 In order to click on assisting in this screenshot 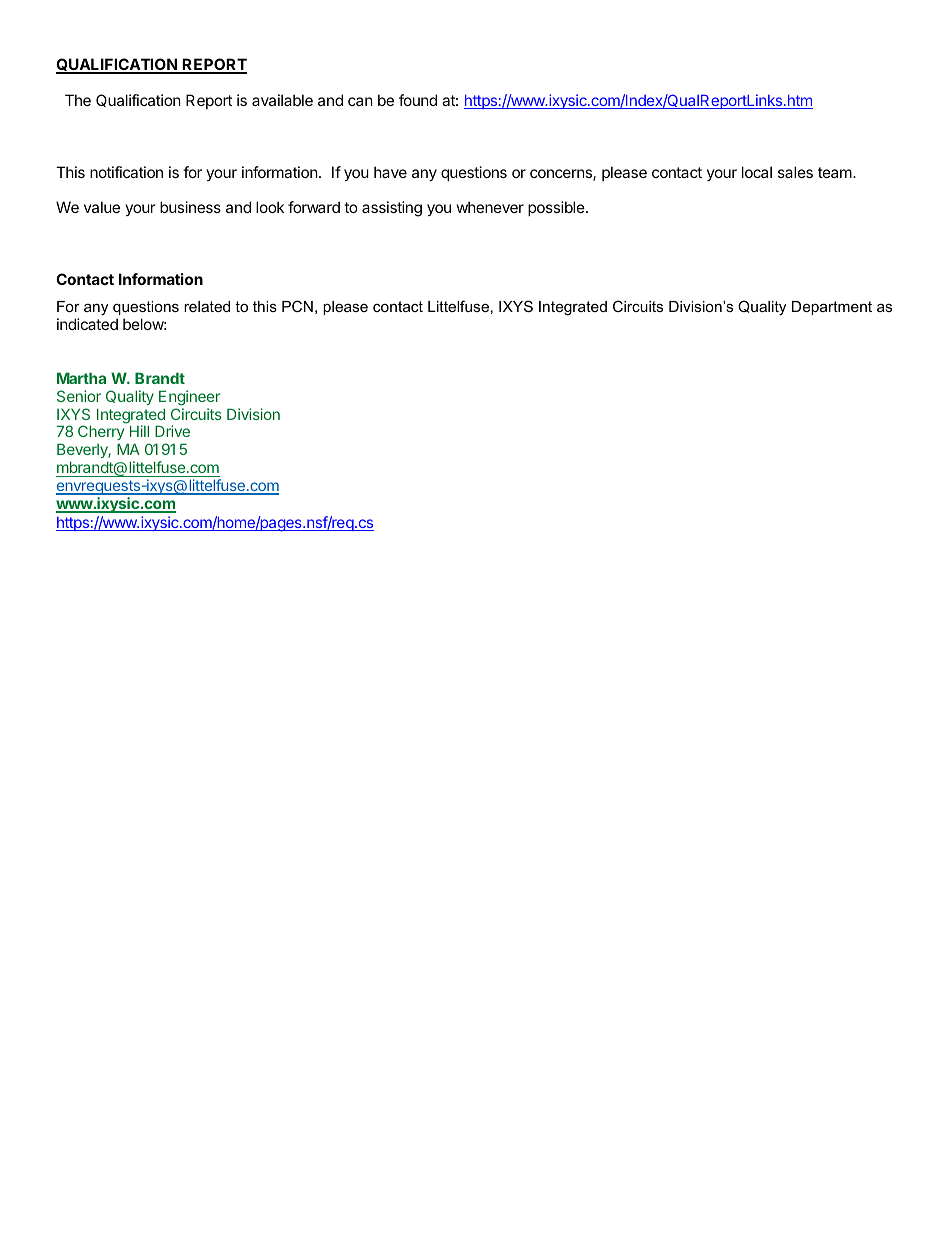, I will do `click(392, 209)`.
